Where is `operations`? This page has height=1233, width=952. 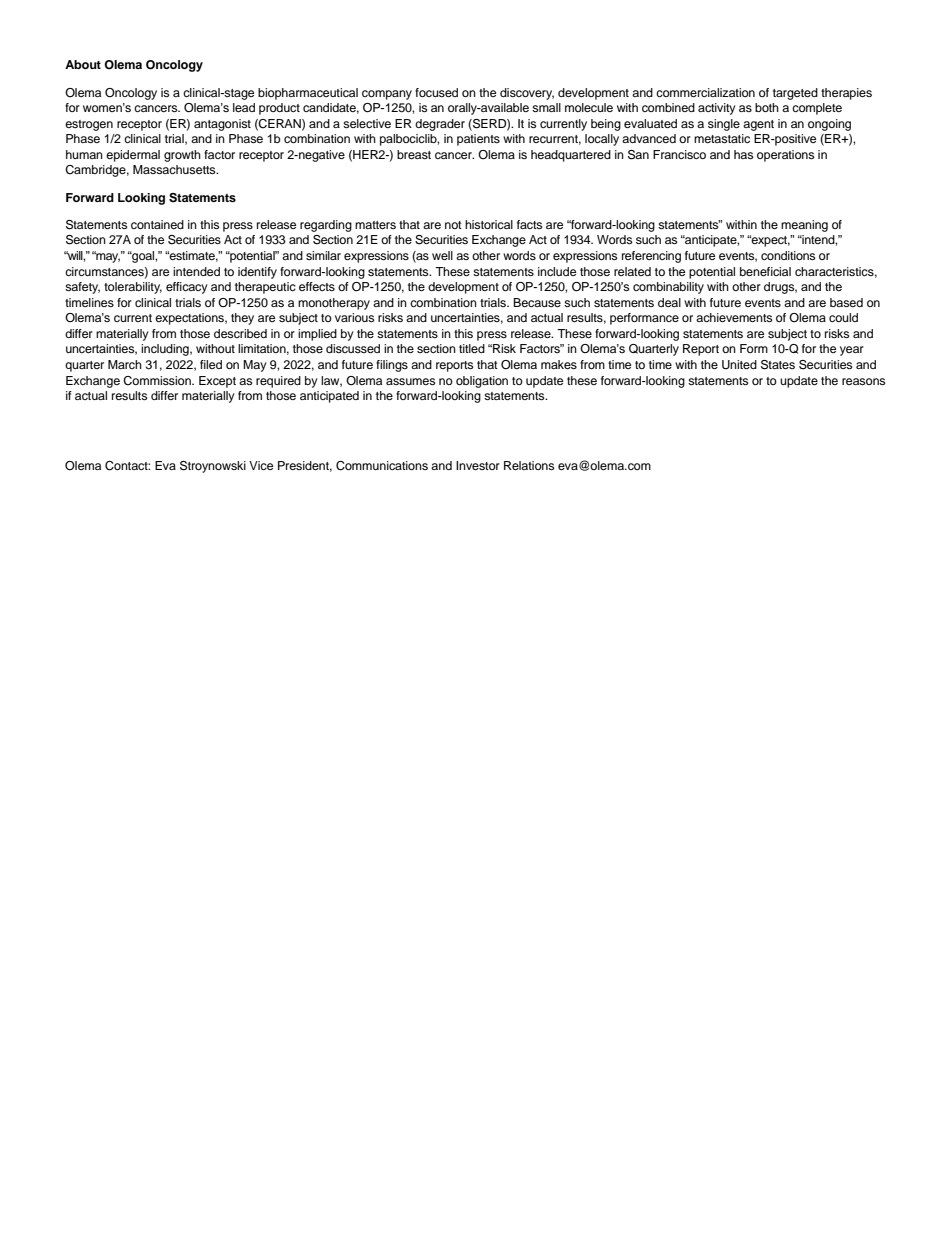 operations is located at coordinates (785, 156).
